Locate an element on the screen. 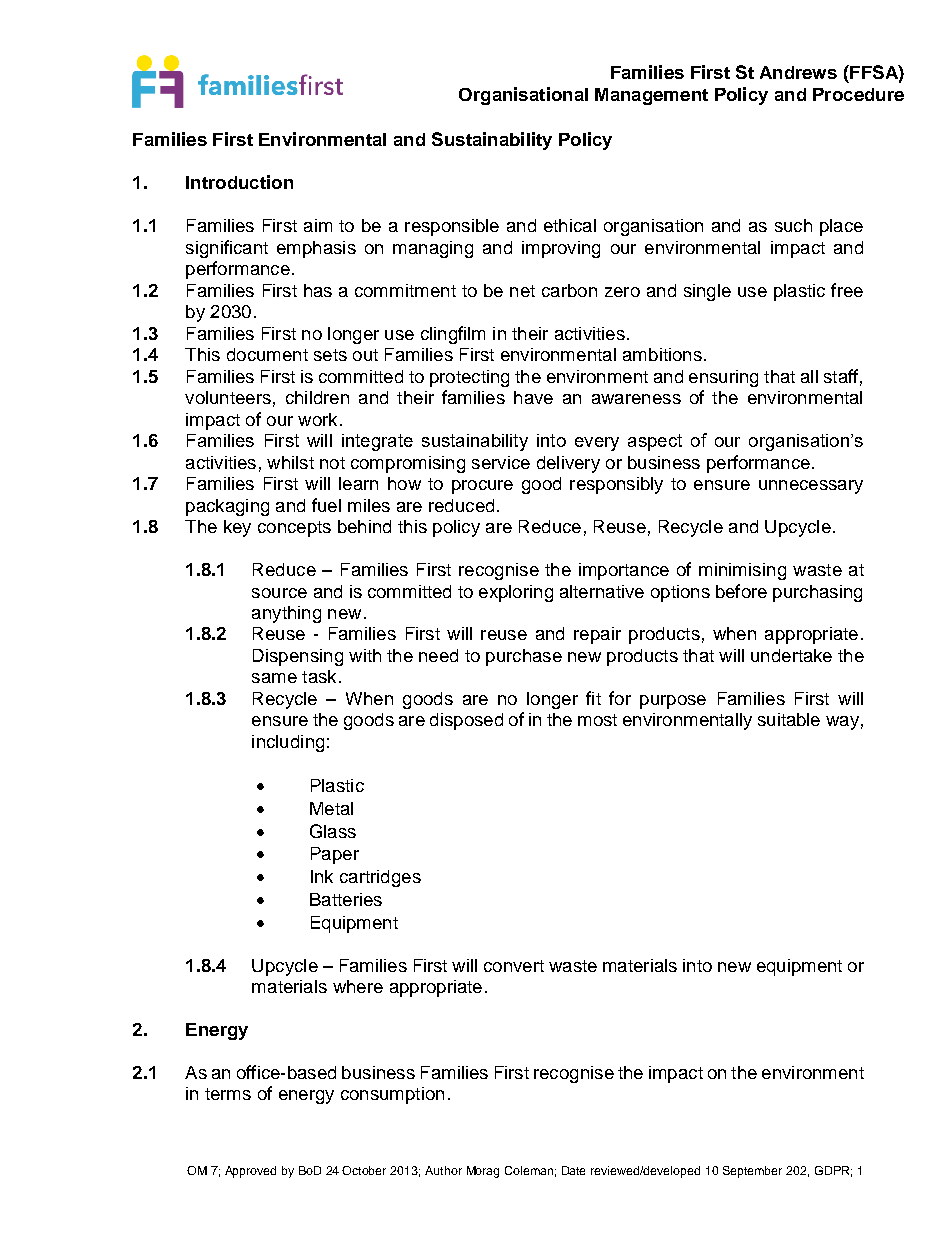  Approved is located at coordinates (250, 1172).
